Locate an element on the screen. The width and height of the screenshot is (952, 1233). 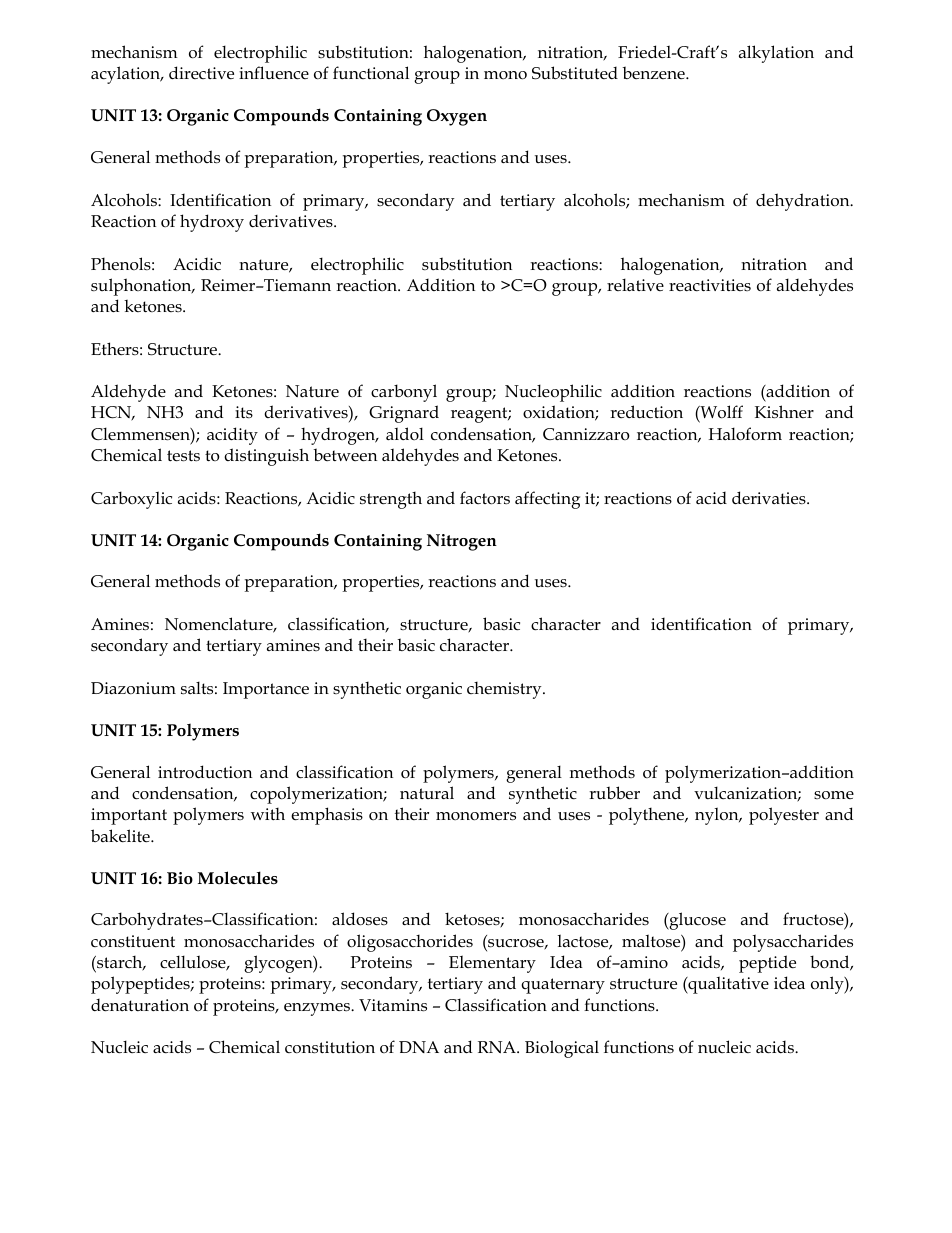
polysaccharides is located at coordinates (793, 943).
